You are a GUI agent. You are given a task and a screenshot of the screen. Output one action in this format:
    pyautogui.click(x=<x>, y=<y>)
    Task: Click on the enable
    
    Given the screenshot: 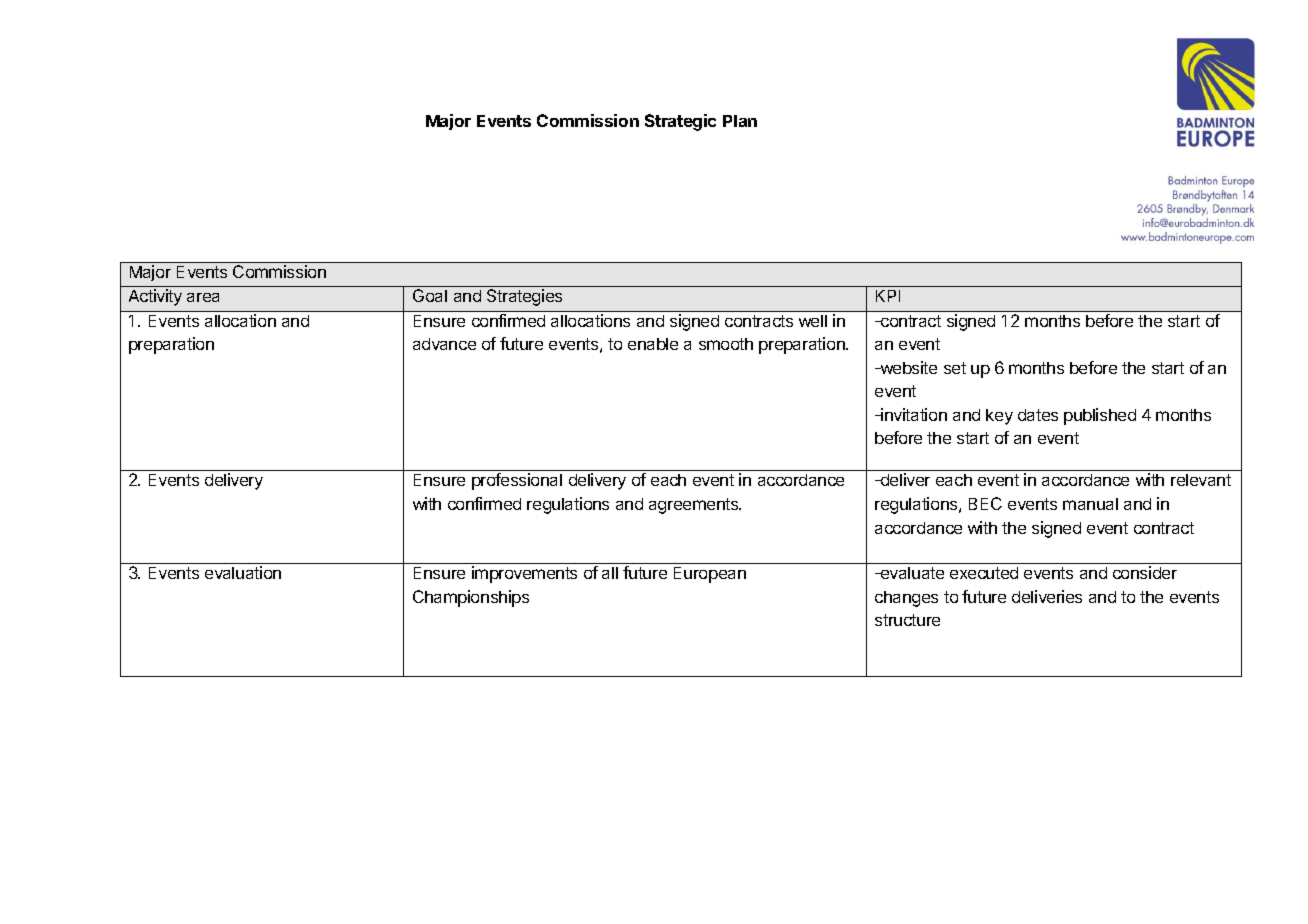 What is the action you would take?
    pyautogui.click(x=653, y=344)
